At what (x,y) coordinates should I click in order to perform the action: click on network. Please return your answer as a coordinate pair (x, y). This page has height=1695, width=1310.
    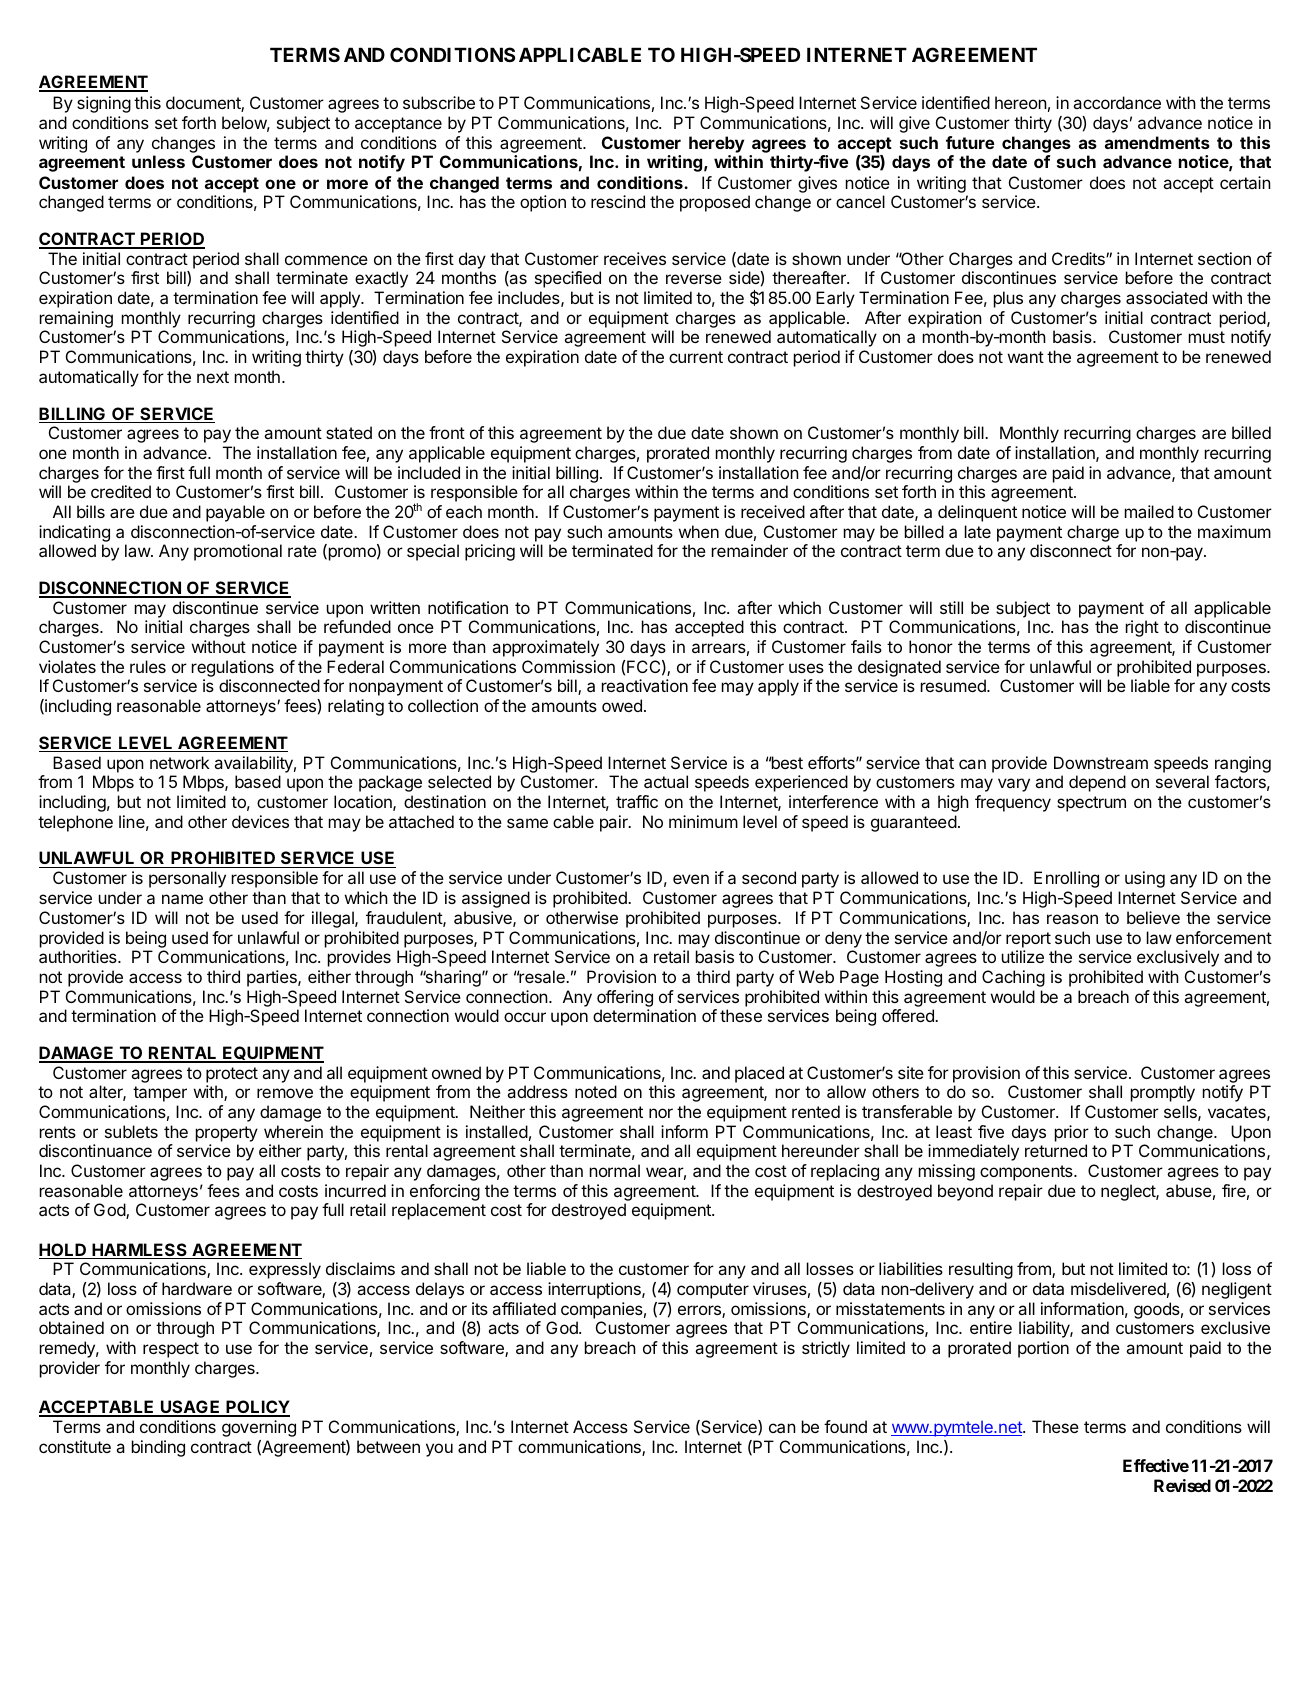
    Looking at the image, I should click on (180, 762).
